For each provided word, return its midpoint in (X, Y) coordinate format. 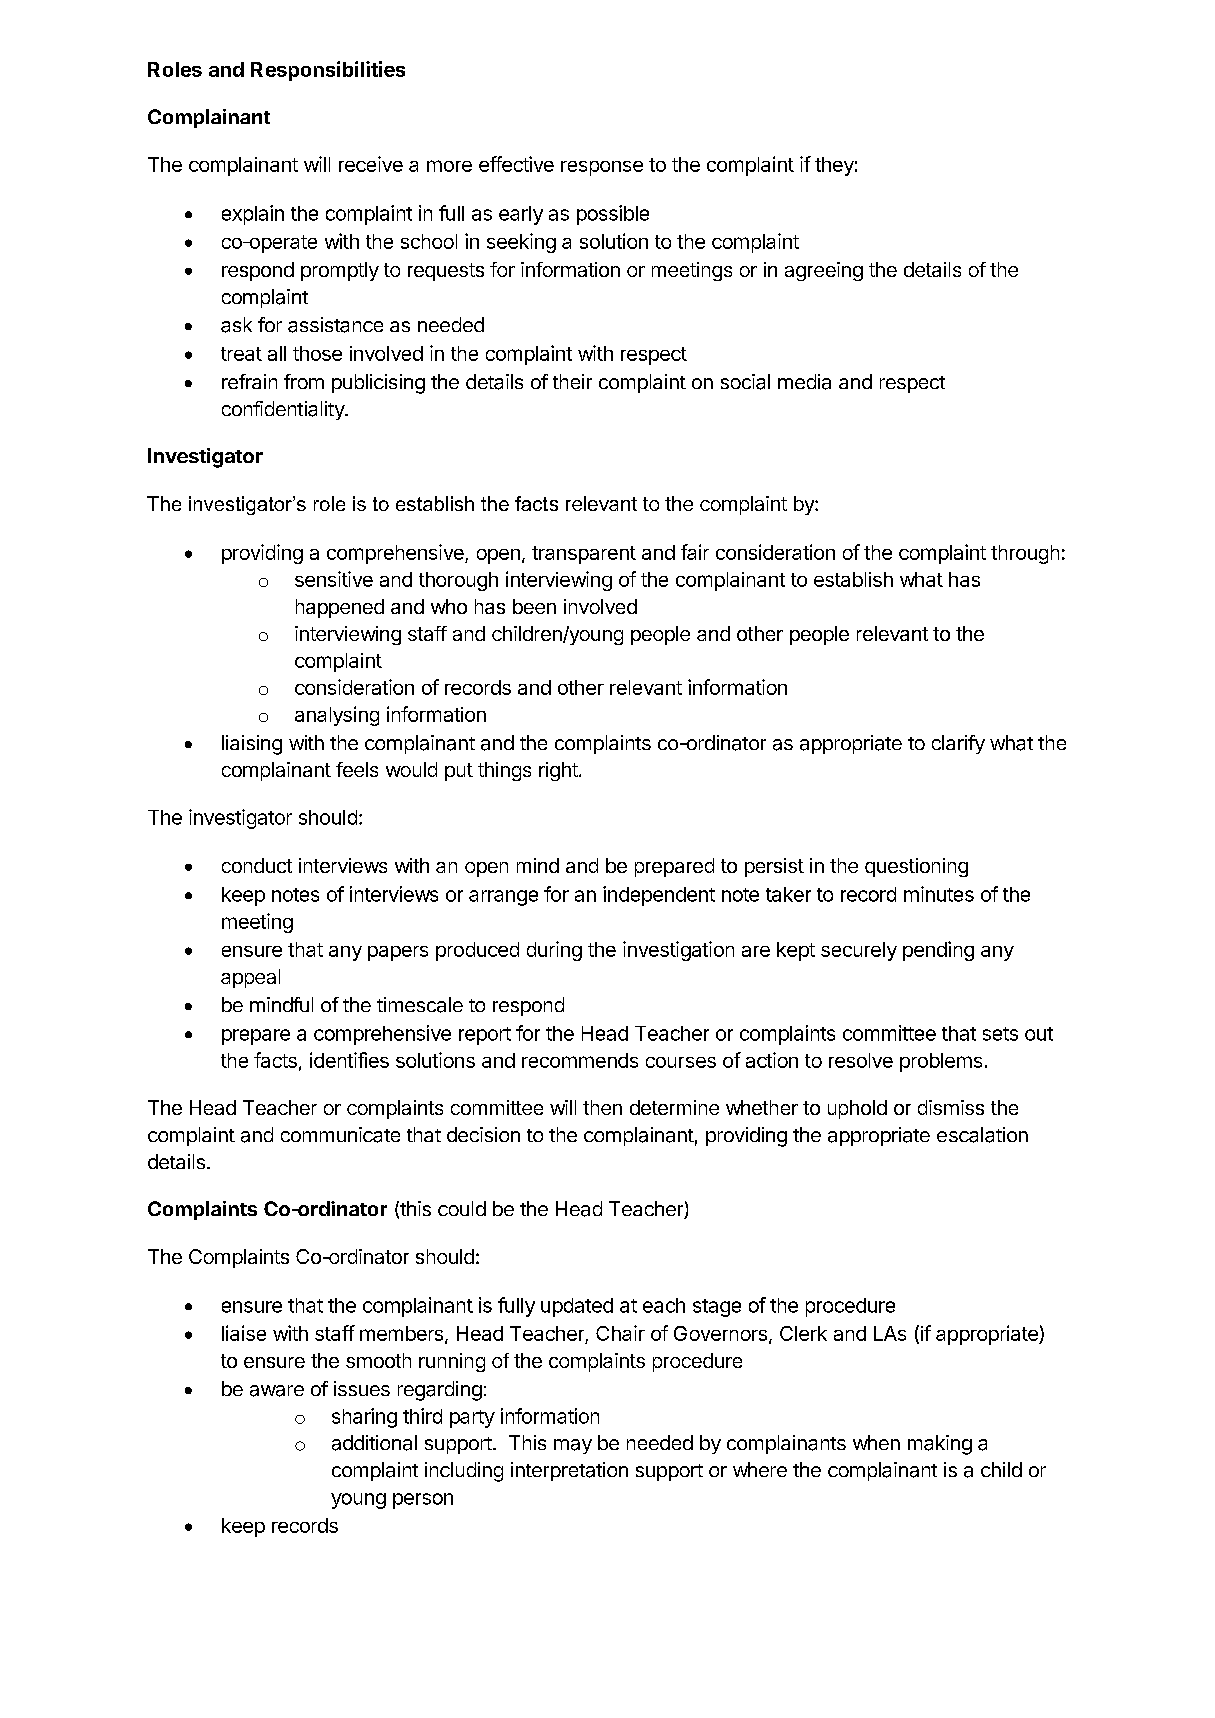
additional (374, 1443)
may (573, 1446)
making (940, 1445)
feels (357, 769)
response (602, 168)
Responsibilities (328, 71)
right (558, 771)
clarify (958, 744)
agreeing (824, 271)
